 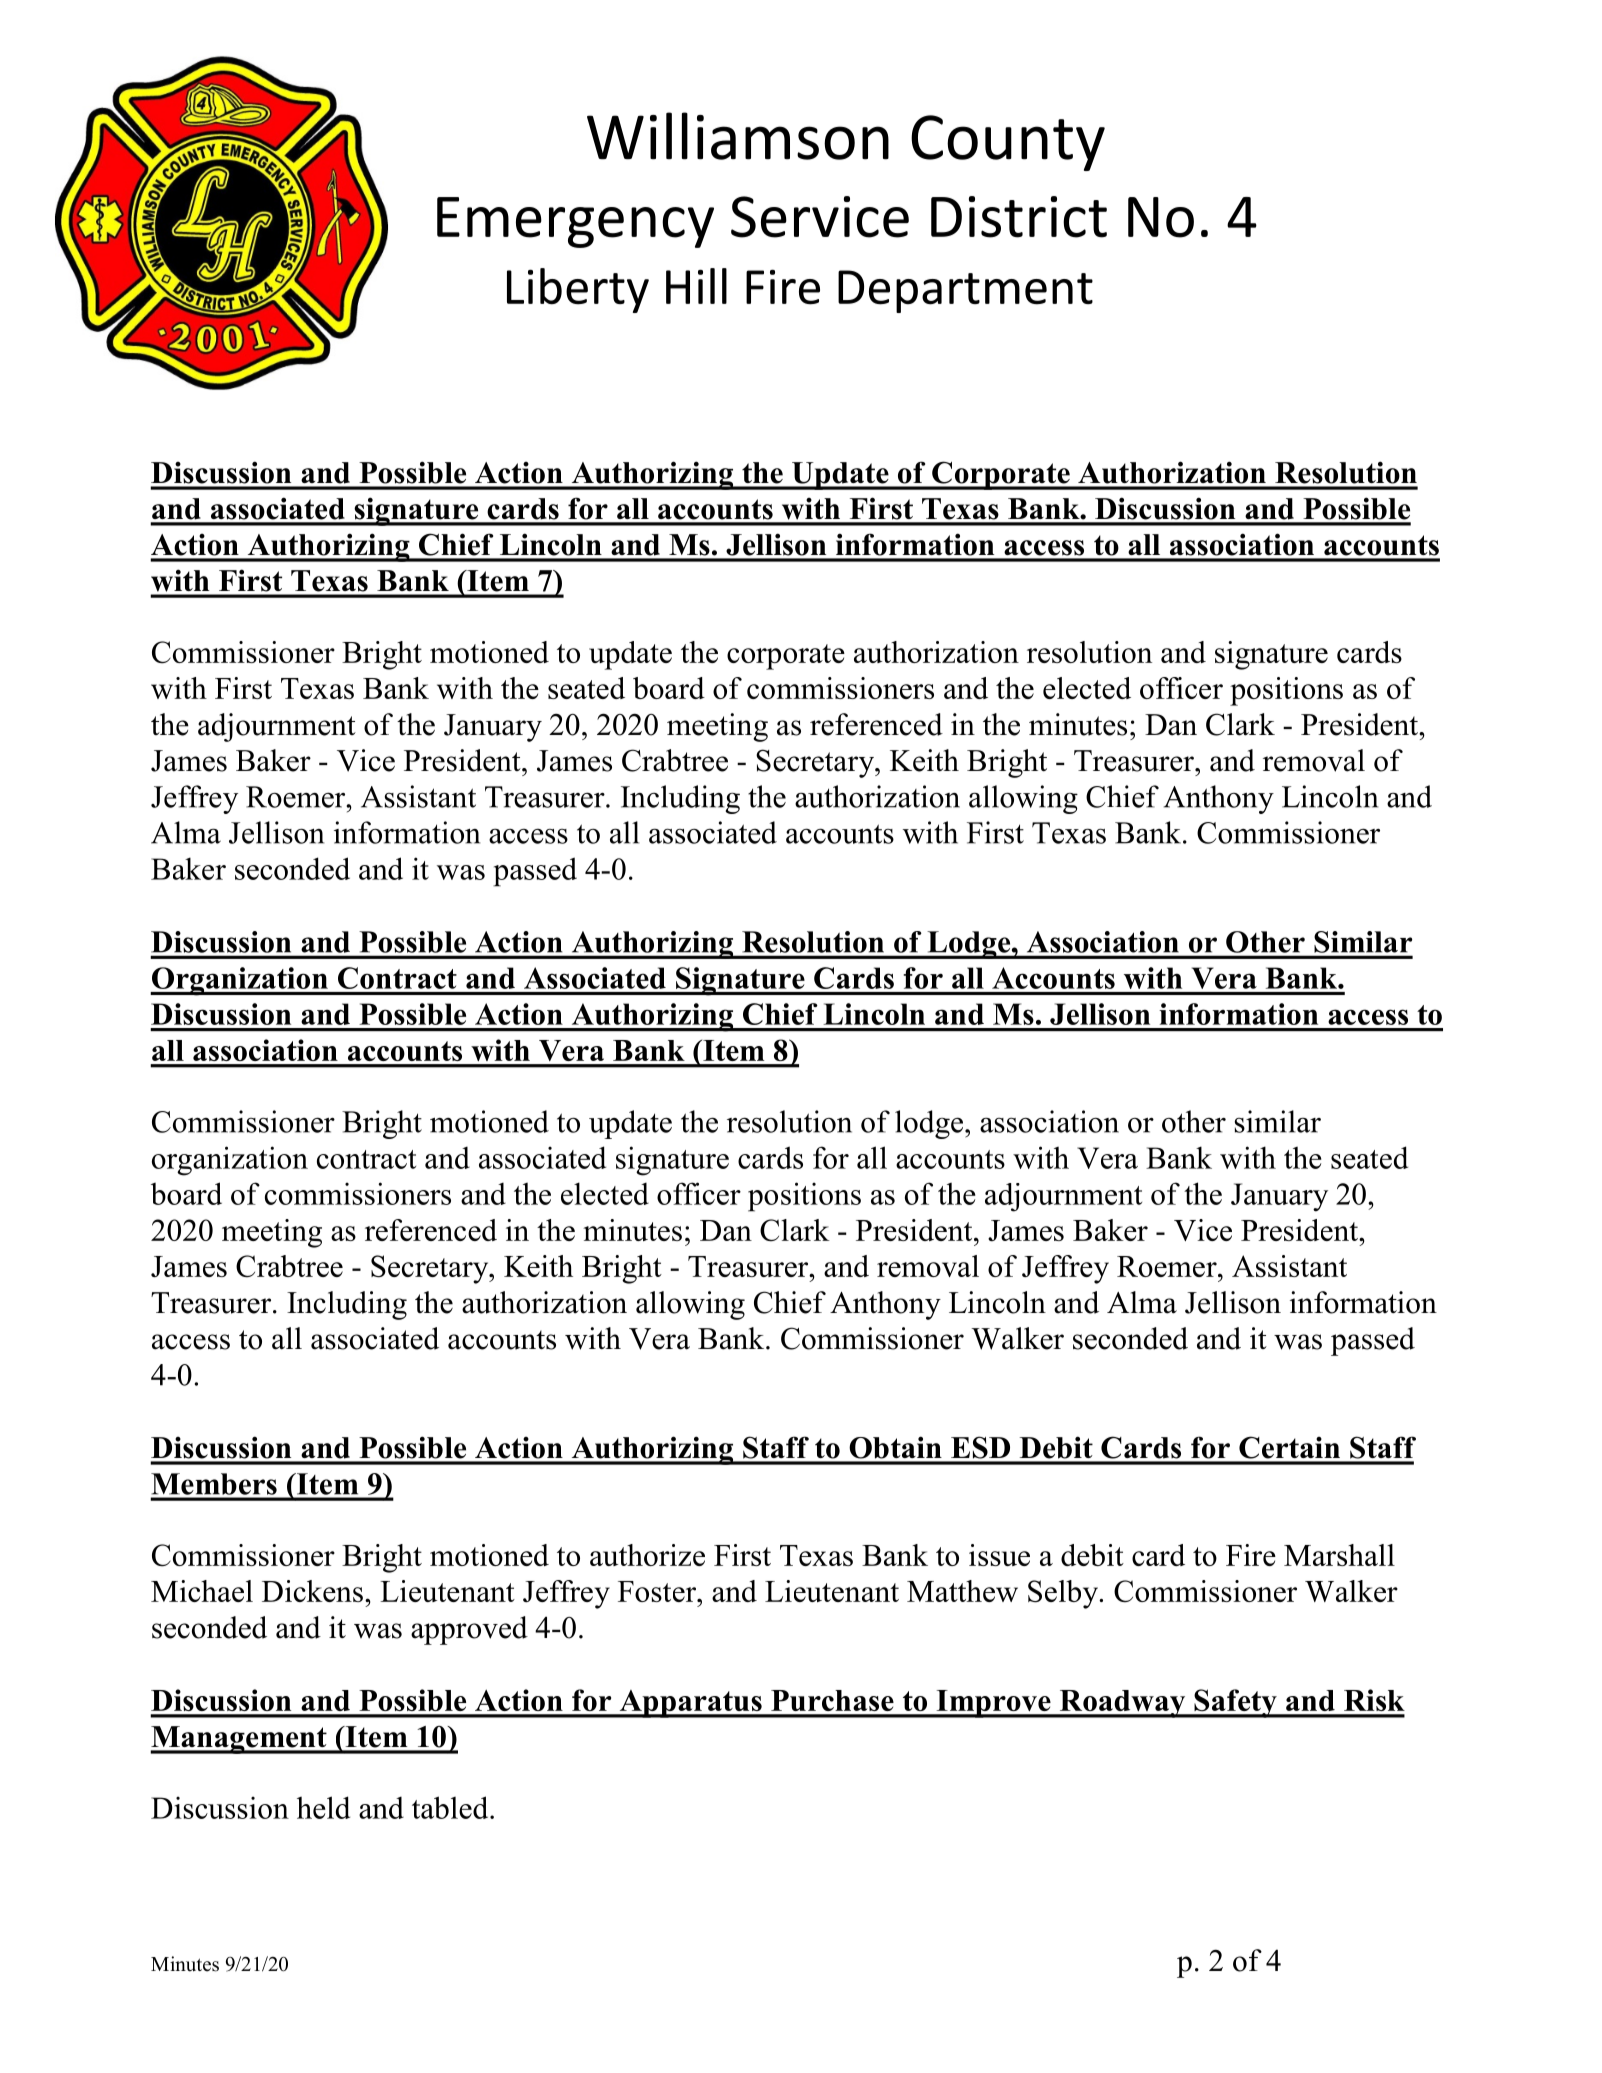 What do you see at coordinates (1339, 1555) in the screenshot?
I see `Marshall` at bounding box center [1339, 1555].
